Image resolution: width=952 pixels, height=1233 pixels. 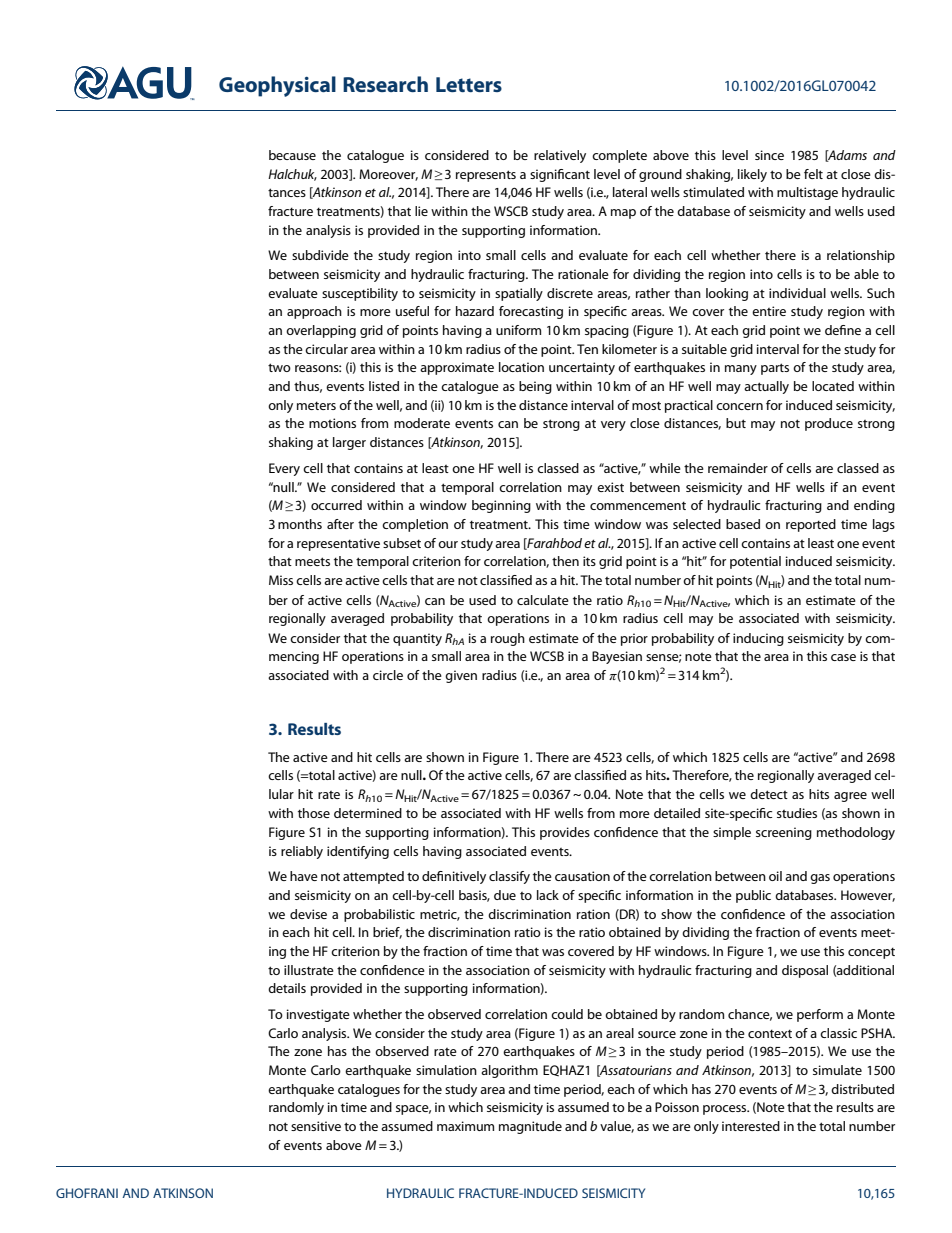 I want to click on provides, so click(x=565, y=833).
